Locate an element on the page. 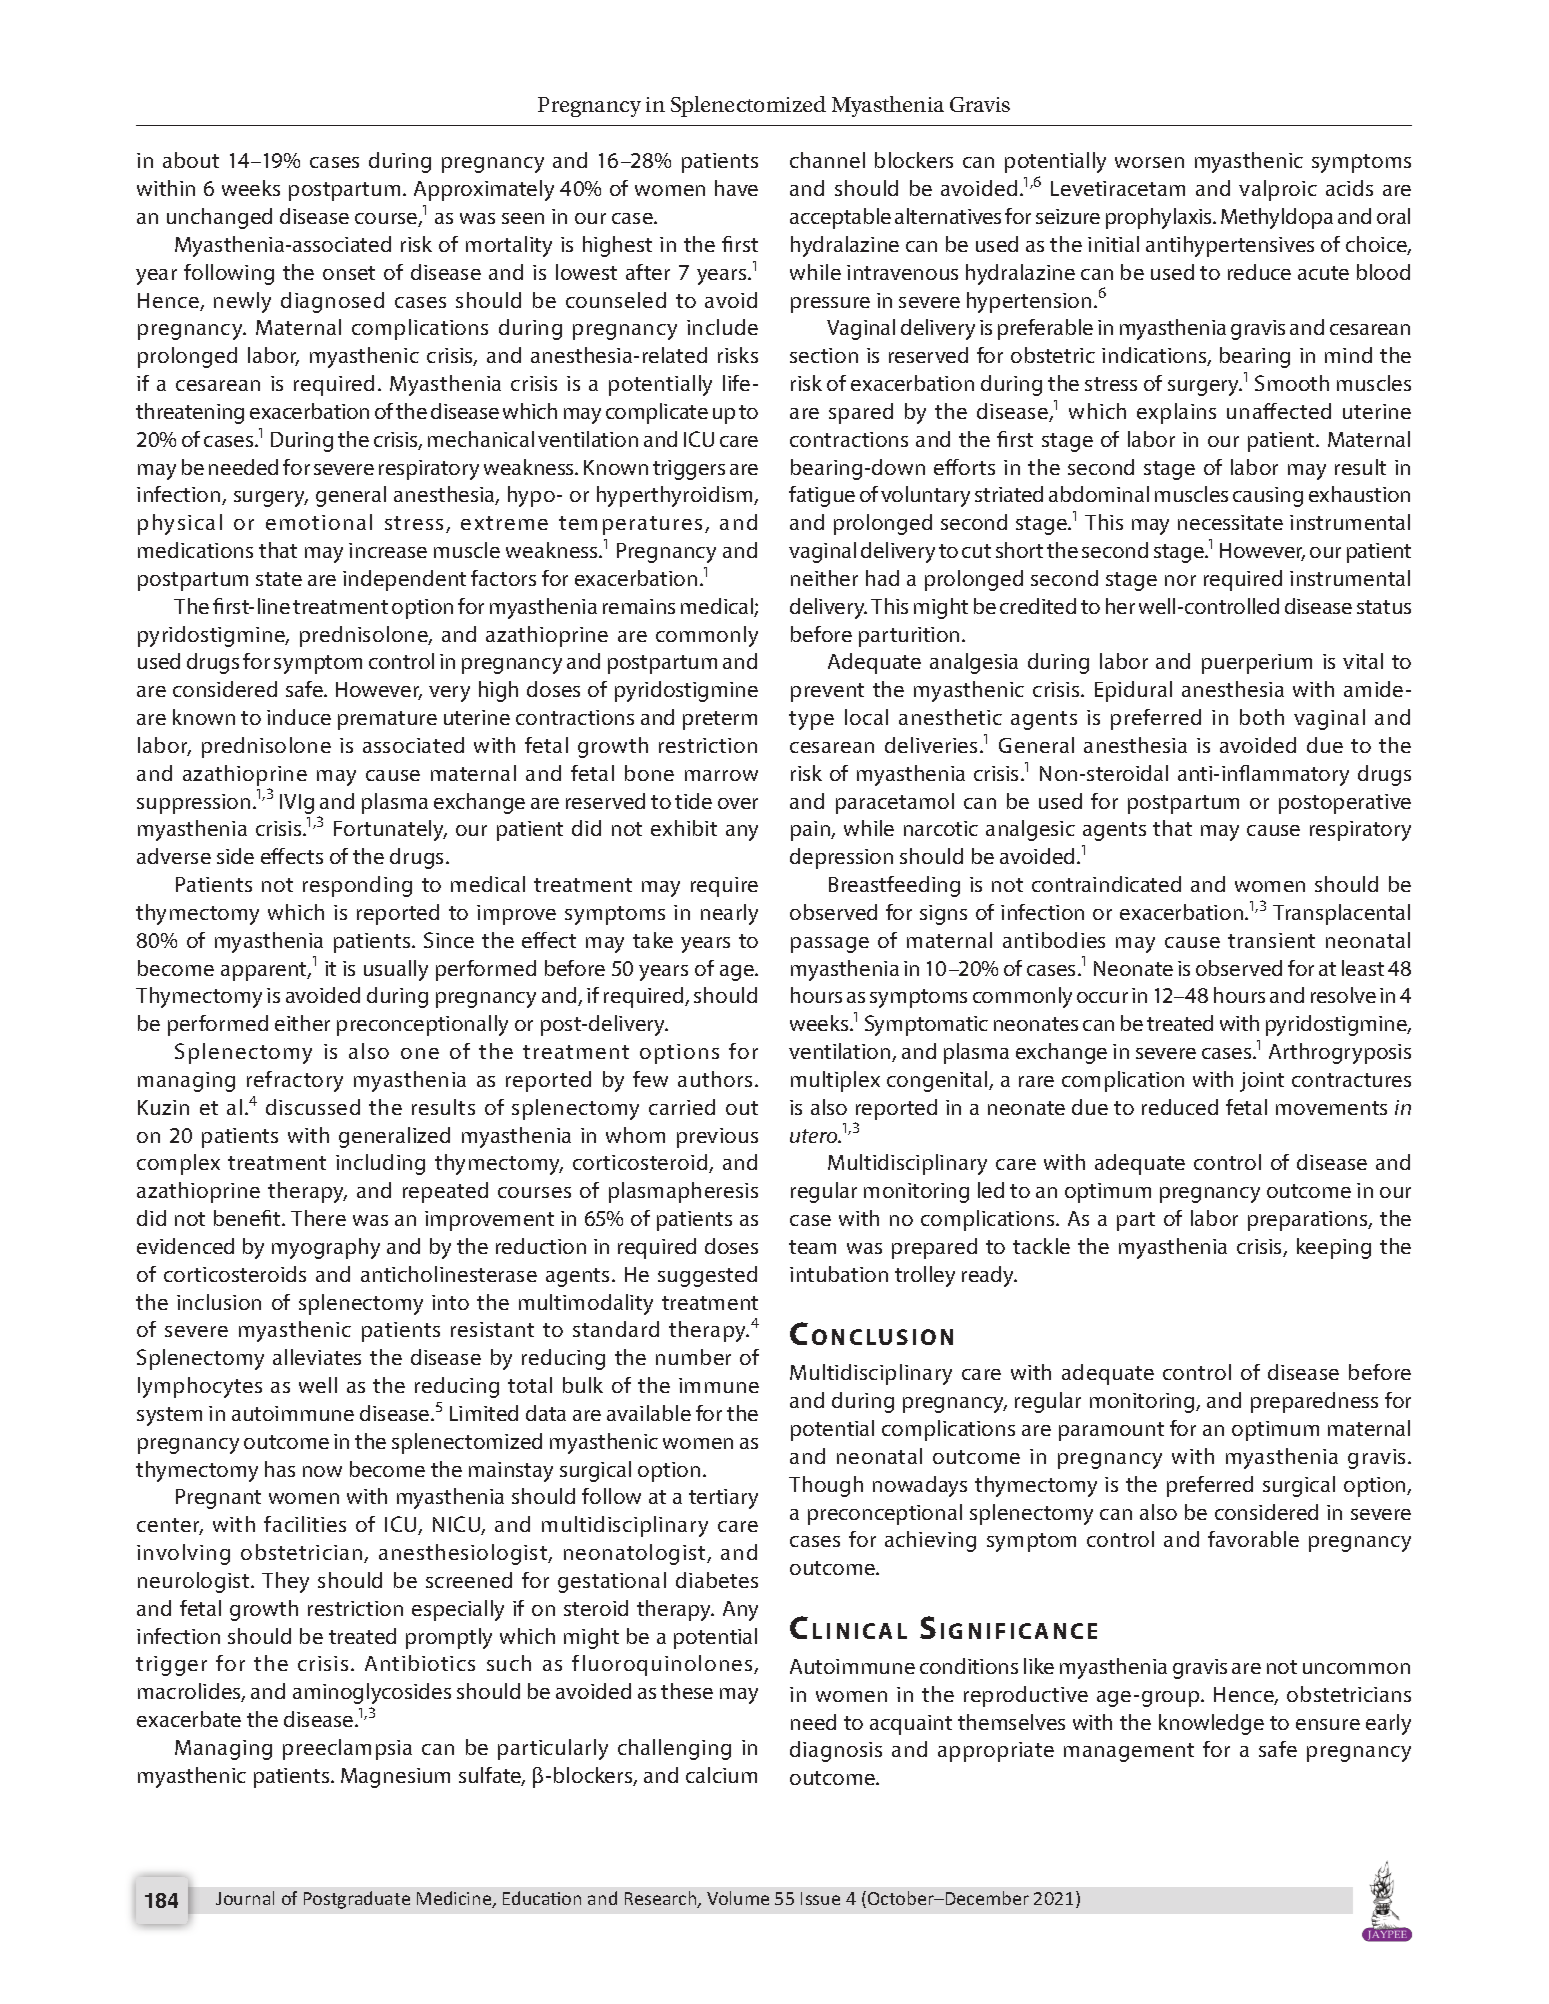 This page has width=1549, height=2004. Methyldopa is located at coordinates (1277, 218).
